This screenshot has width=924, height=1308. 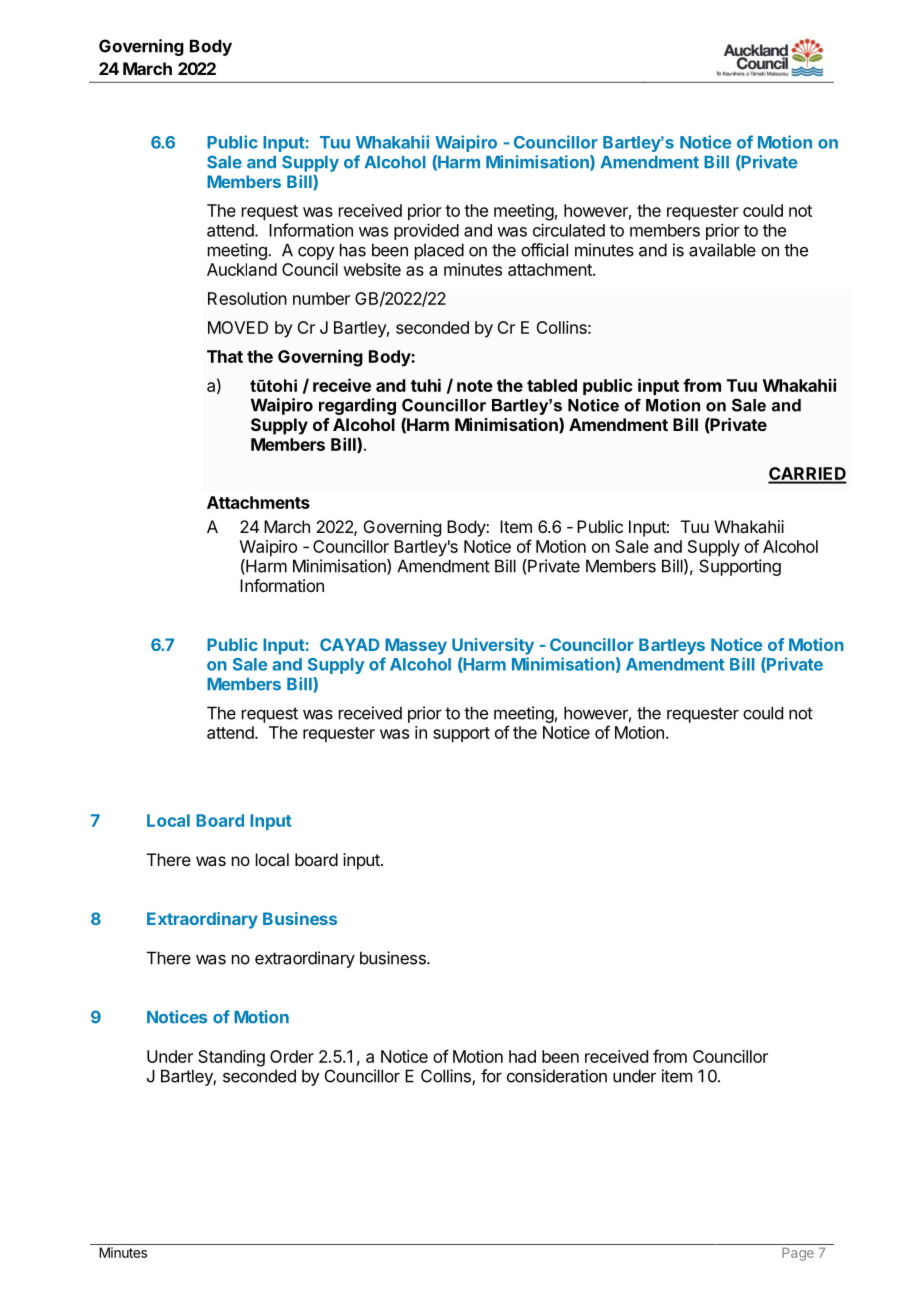 I want to click on Standing, so click(x=231, y=1058).
